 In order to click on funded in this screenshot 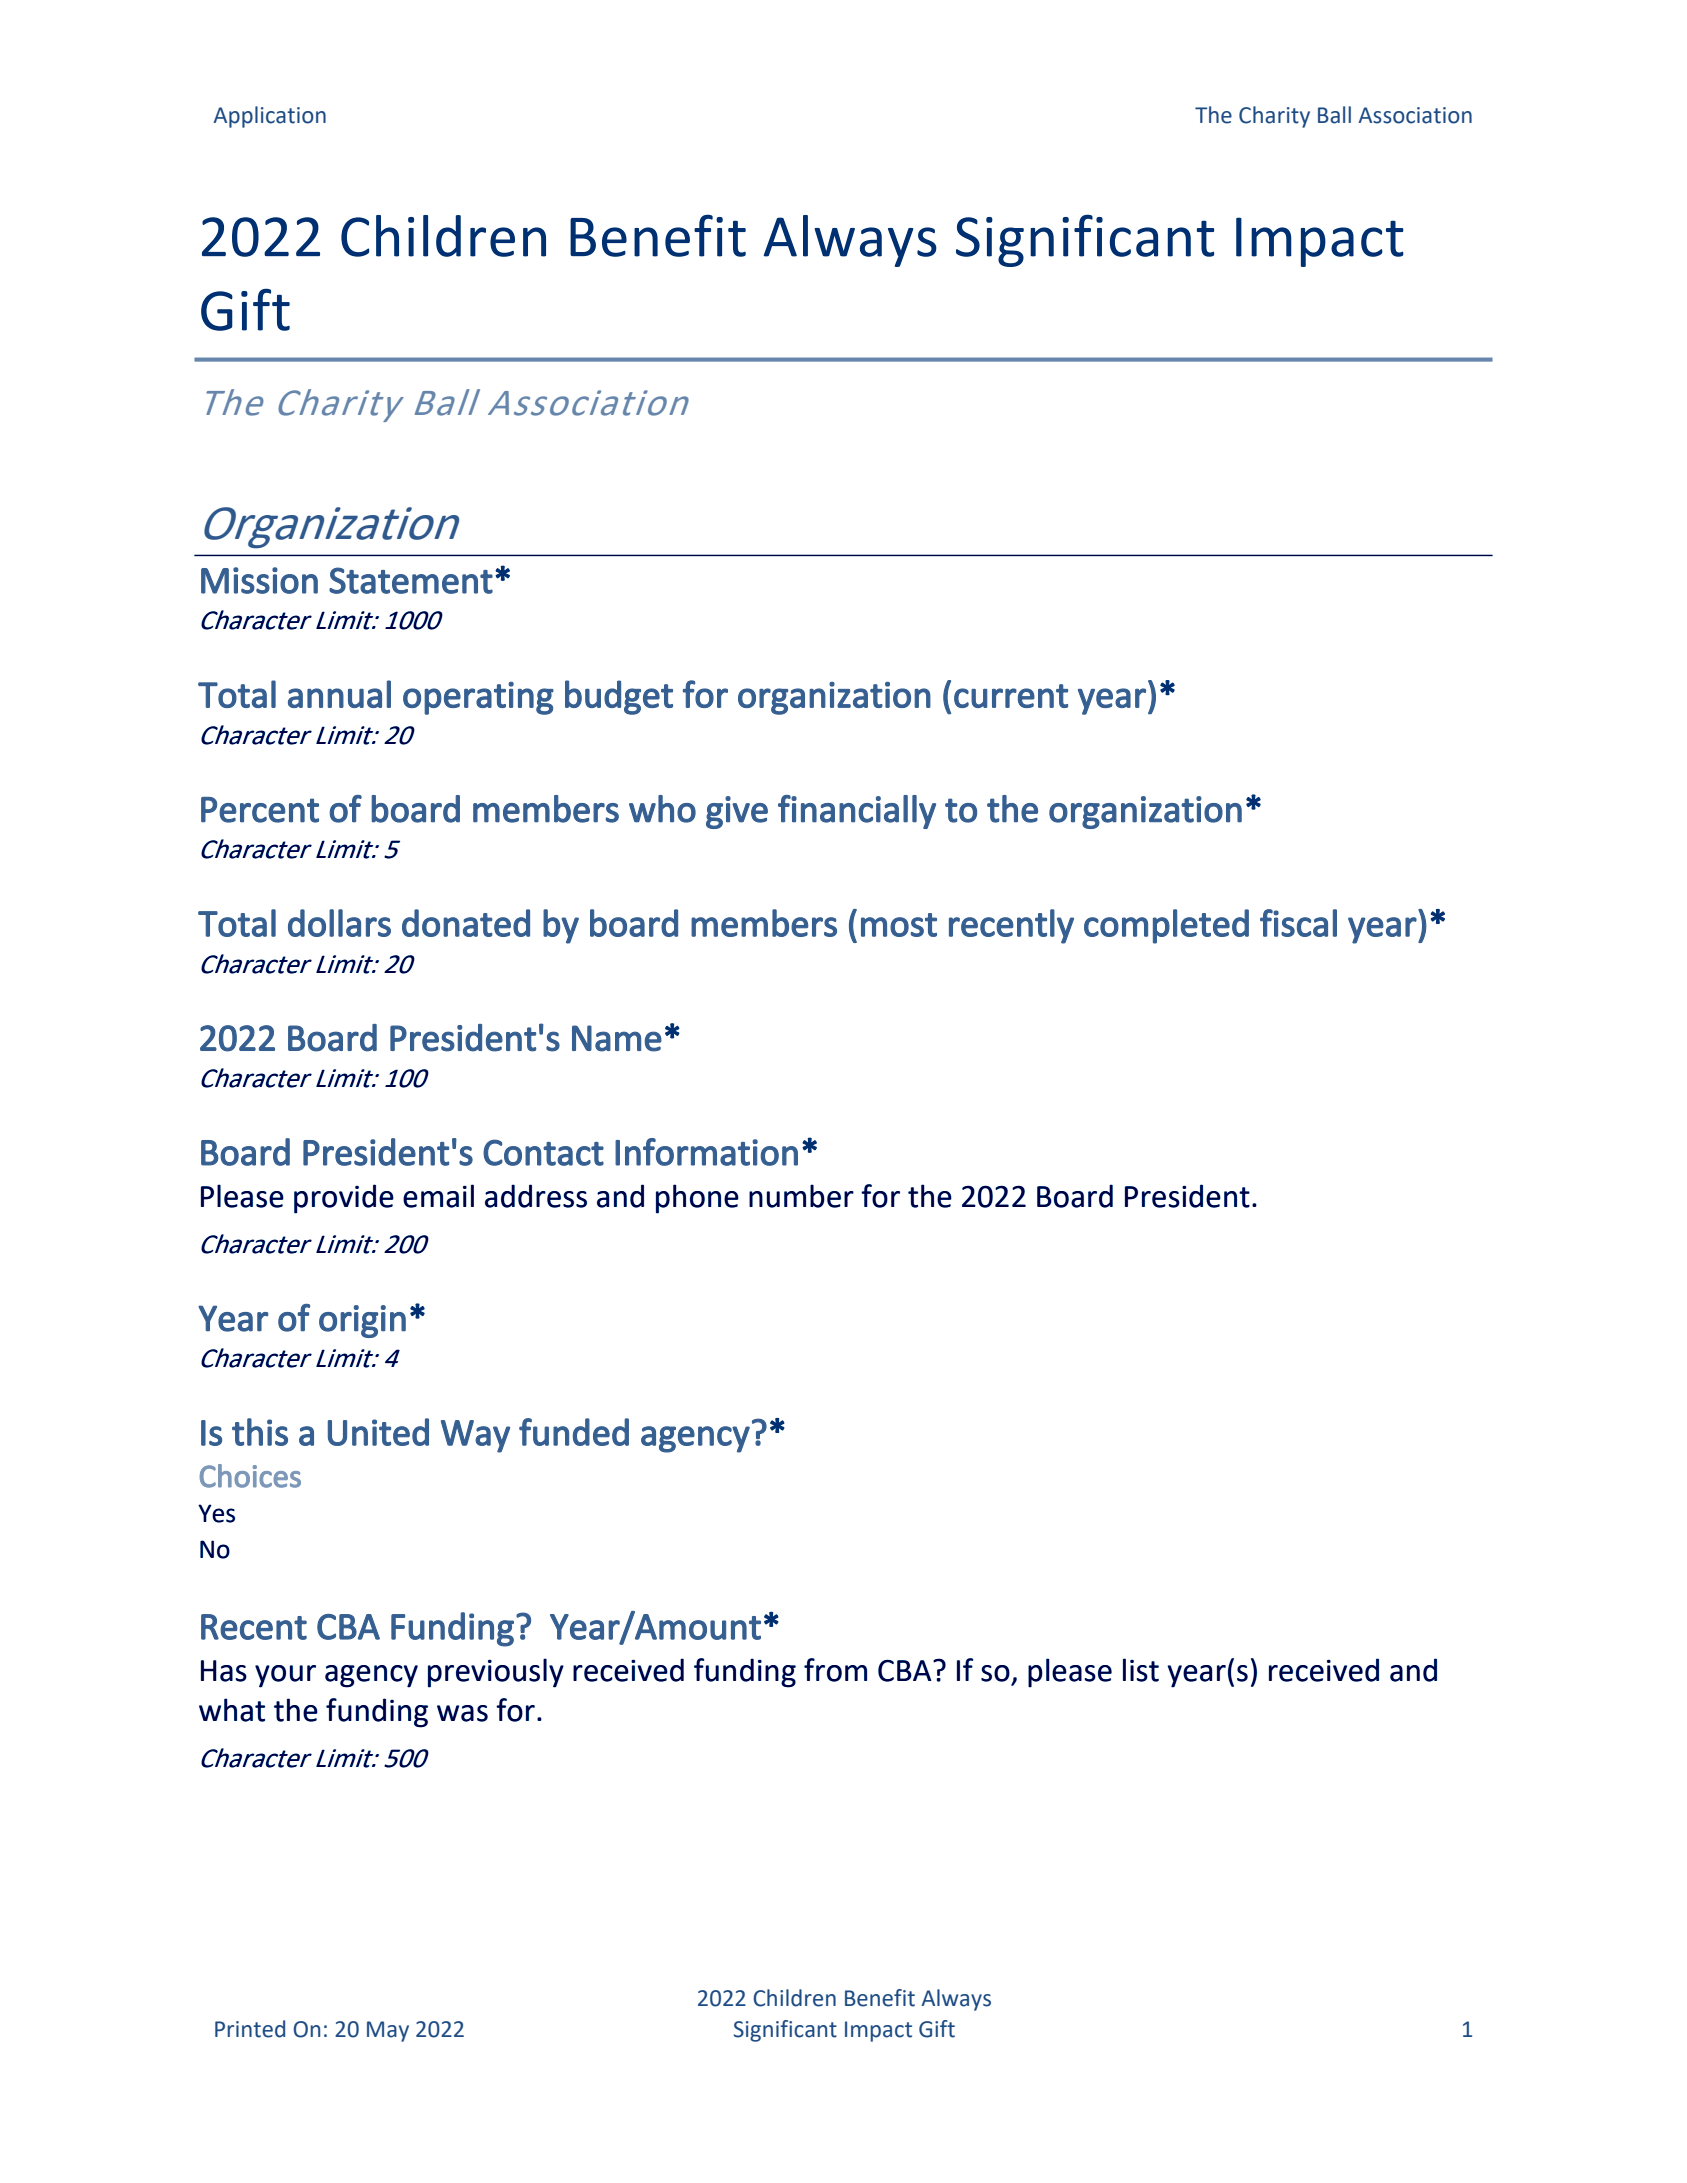, I will do `click(574, 1432)`.
